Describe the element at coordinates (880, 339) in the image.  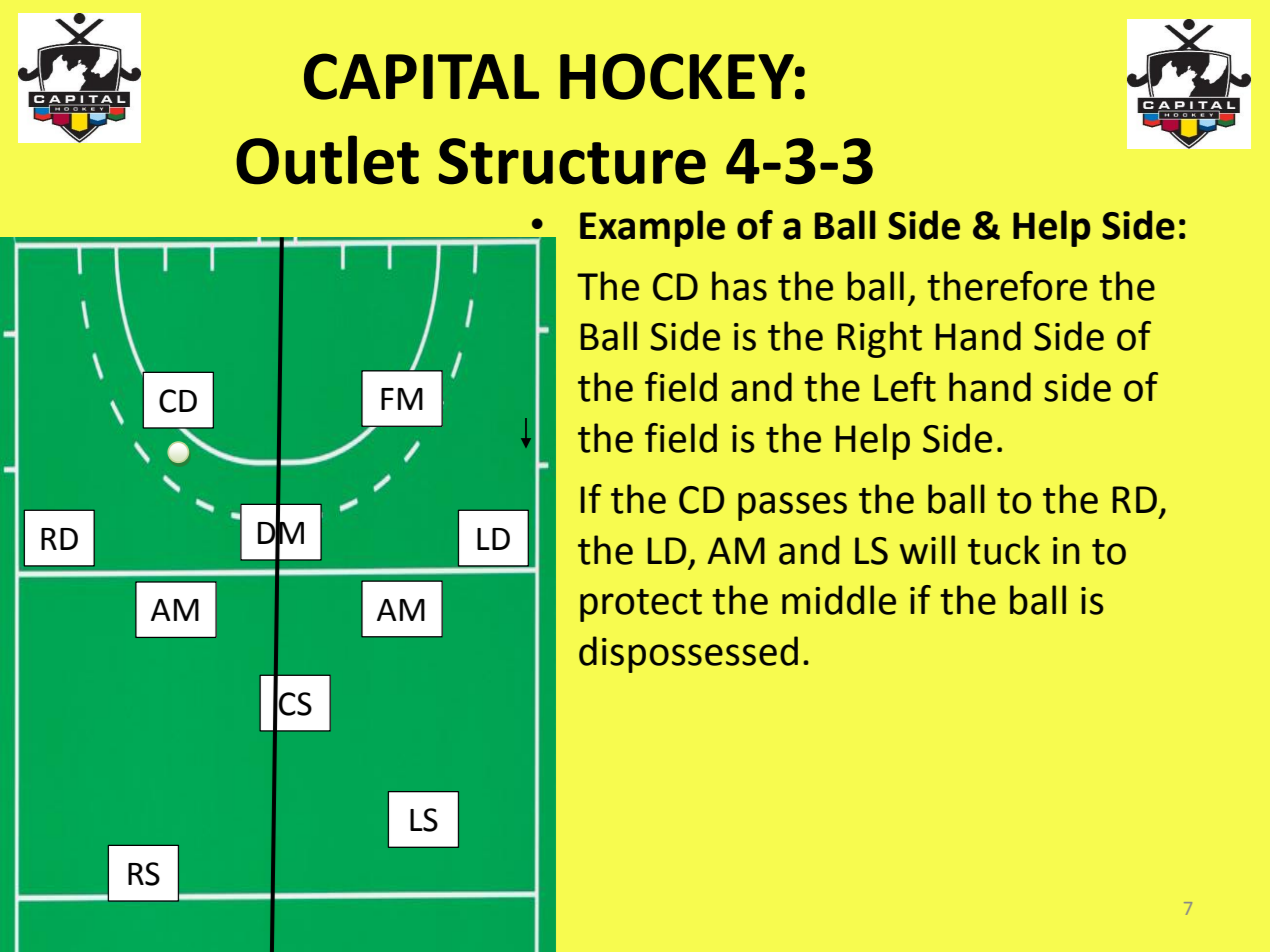
I see `Right` at that location.
